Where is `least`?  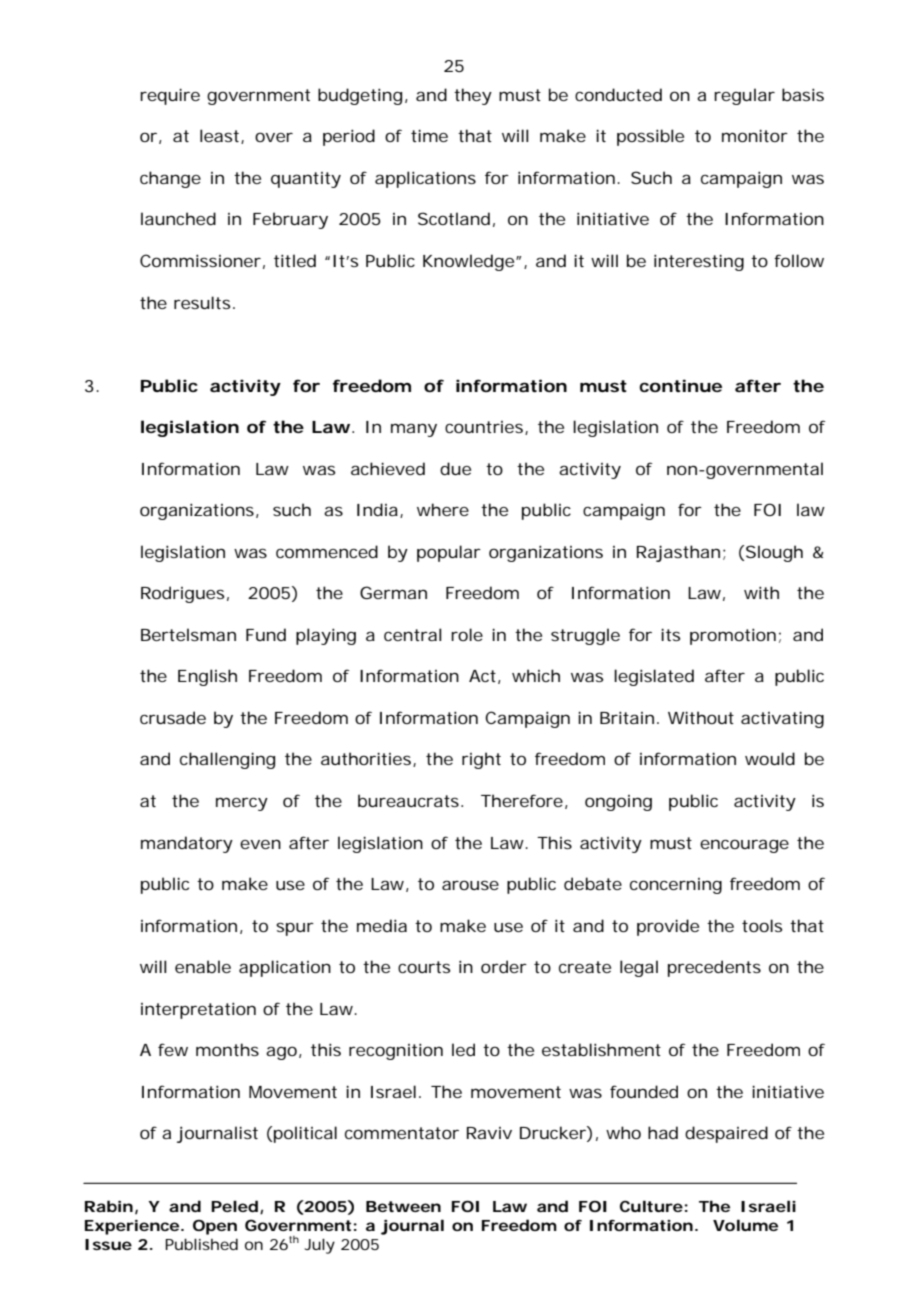 least is located at coordinates (221, 136).
